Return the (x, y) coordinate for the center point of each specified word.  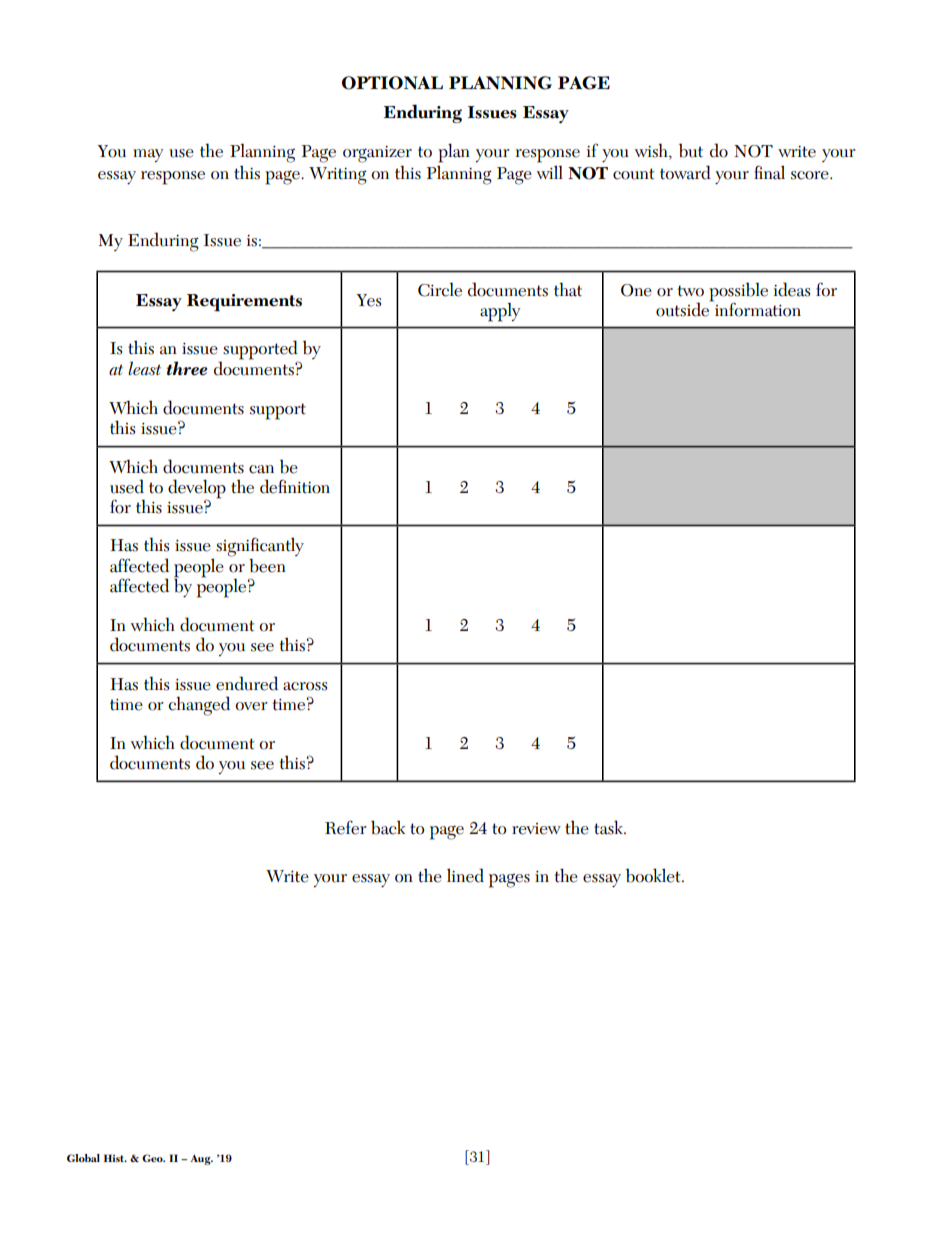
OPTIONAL (392, 83)
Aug (201, 1160)
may (148, 156)
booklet (654, 875)
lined (465, 875)
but (691, 150)
